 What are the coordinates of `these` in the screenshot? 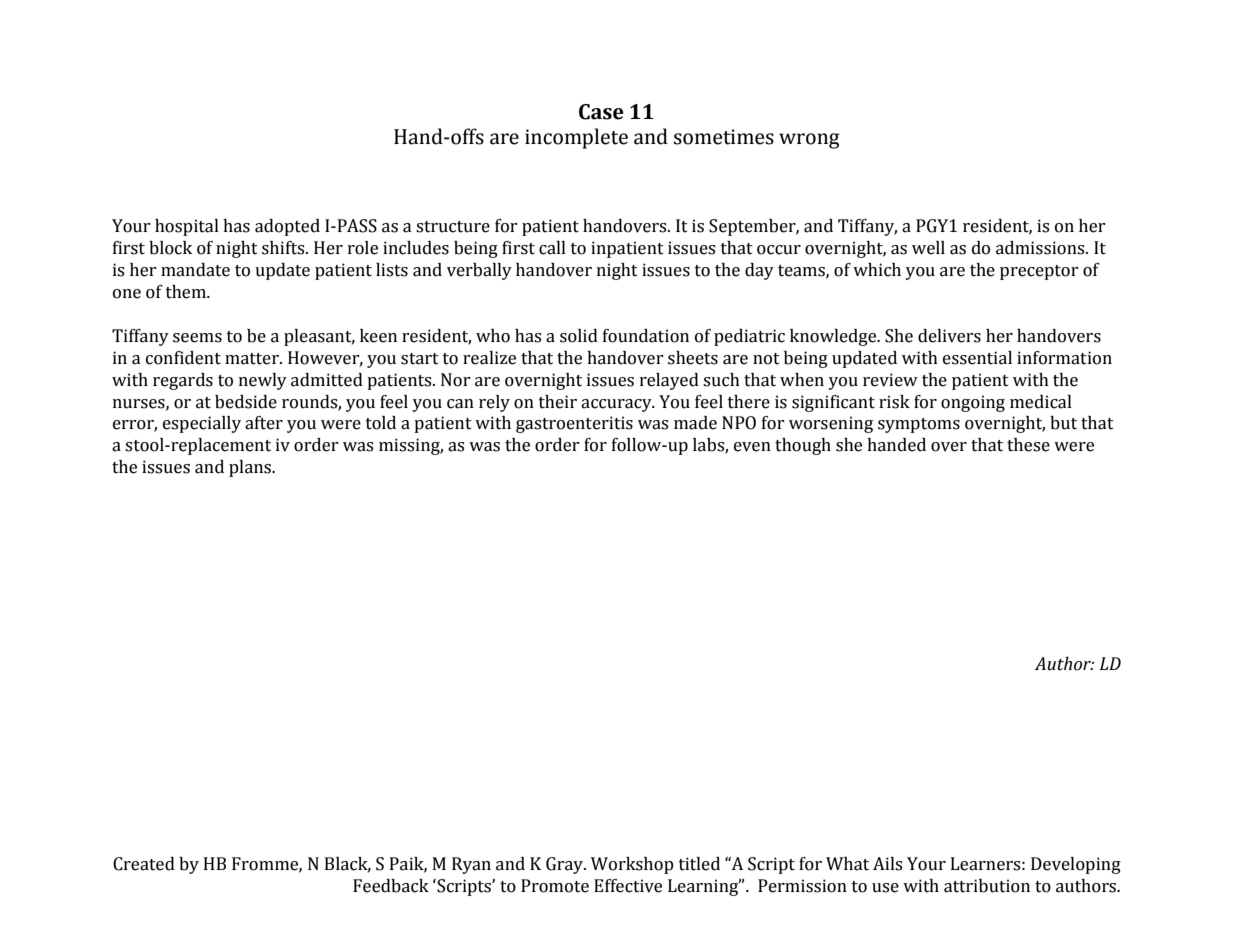 It's located at (1028, 445).
